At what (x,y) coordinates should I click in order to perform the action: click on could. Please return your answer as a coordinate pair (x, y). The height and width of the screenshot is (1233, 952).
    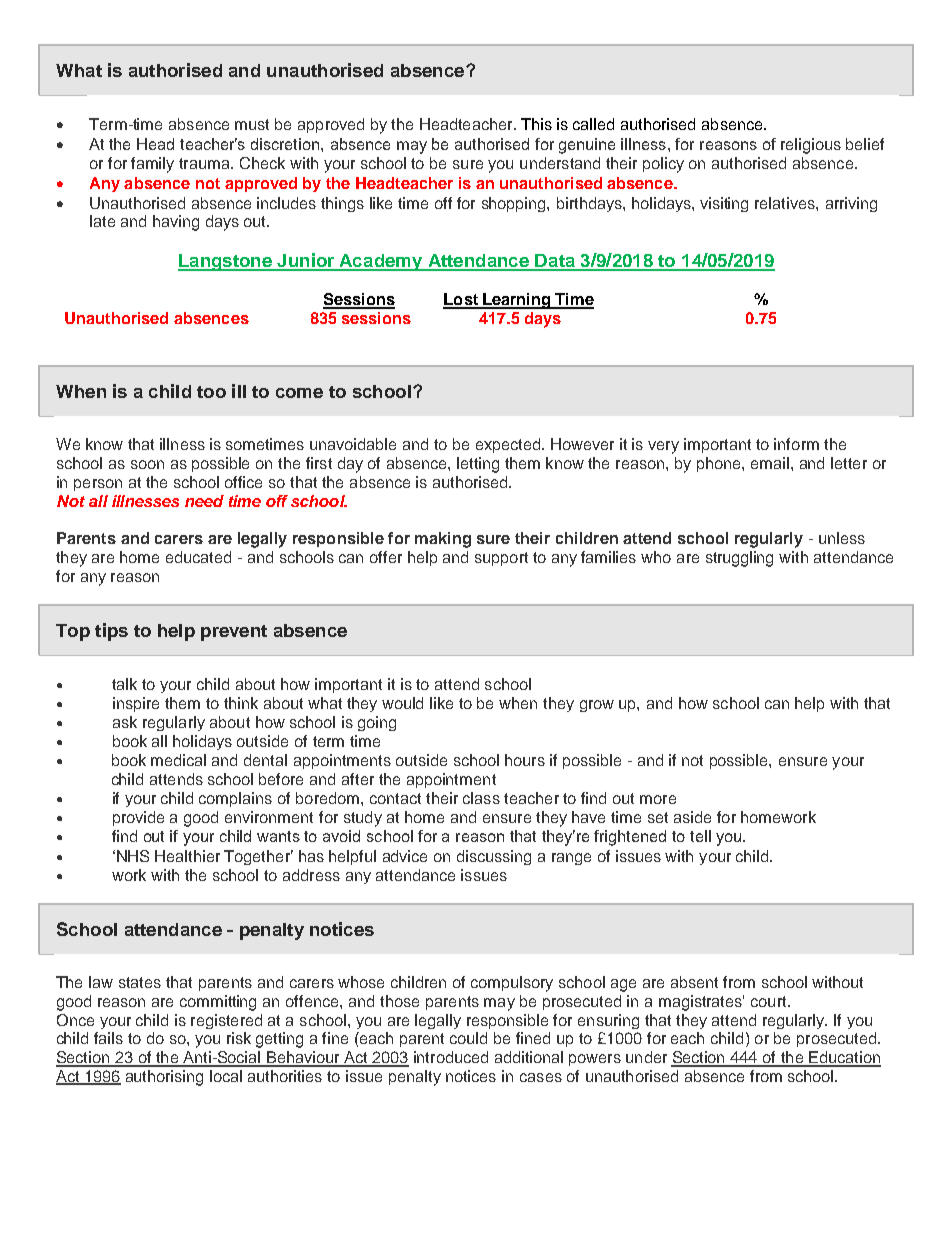
    Looking at the image, I should click on (468, 1038).
